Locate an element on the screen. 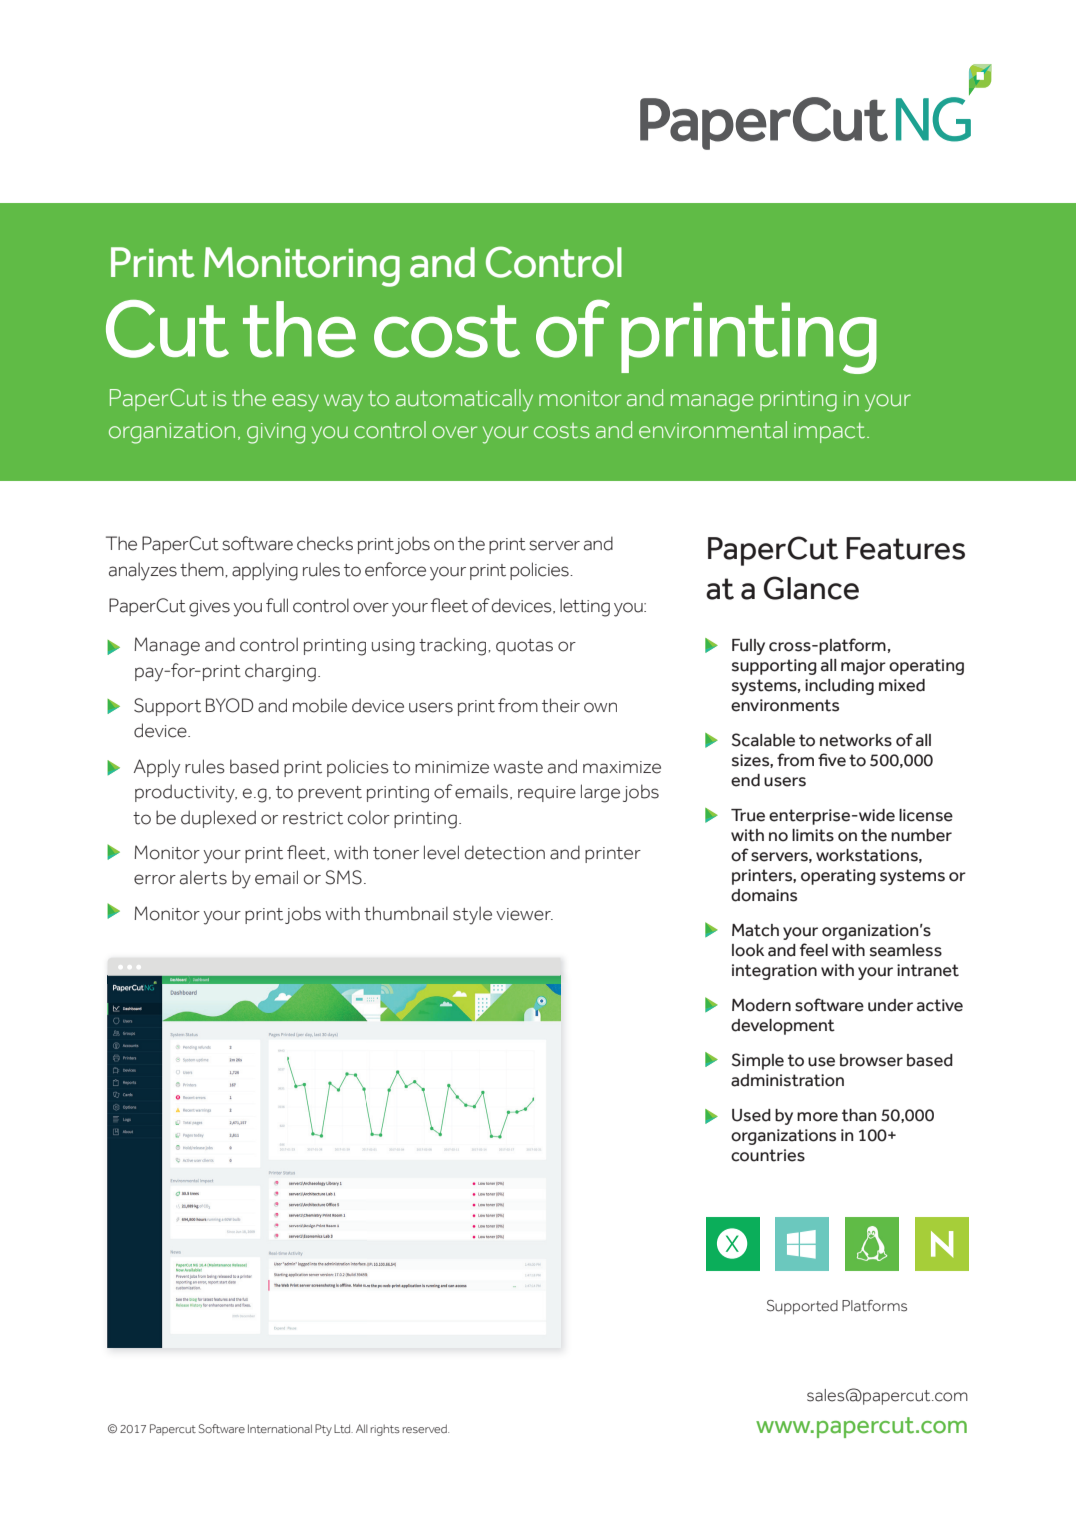 The height and width of the screenshot is (1521, 1076). Glance is located at coordinates (811, 588).
